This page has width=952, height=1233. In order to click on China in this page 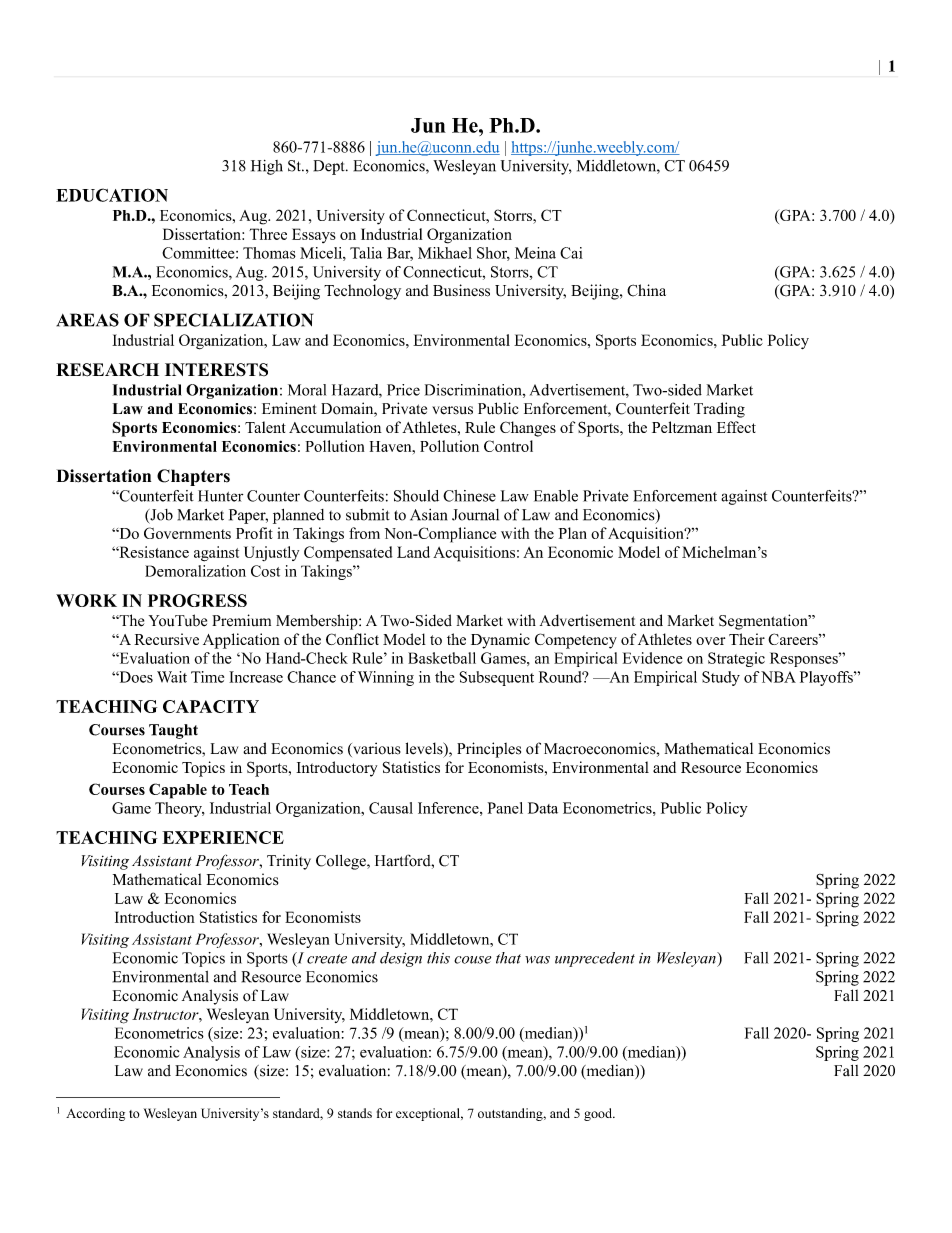, I will do `click(646, 290)`.
